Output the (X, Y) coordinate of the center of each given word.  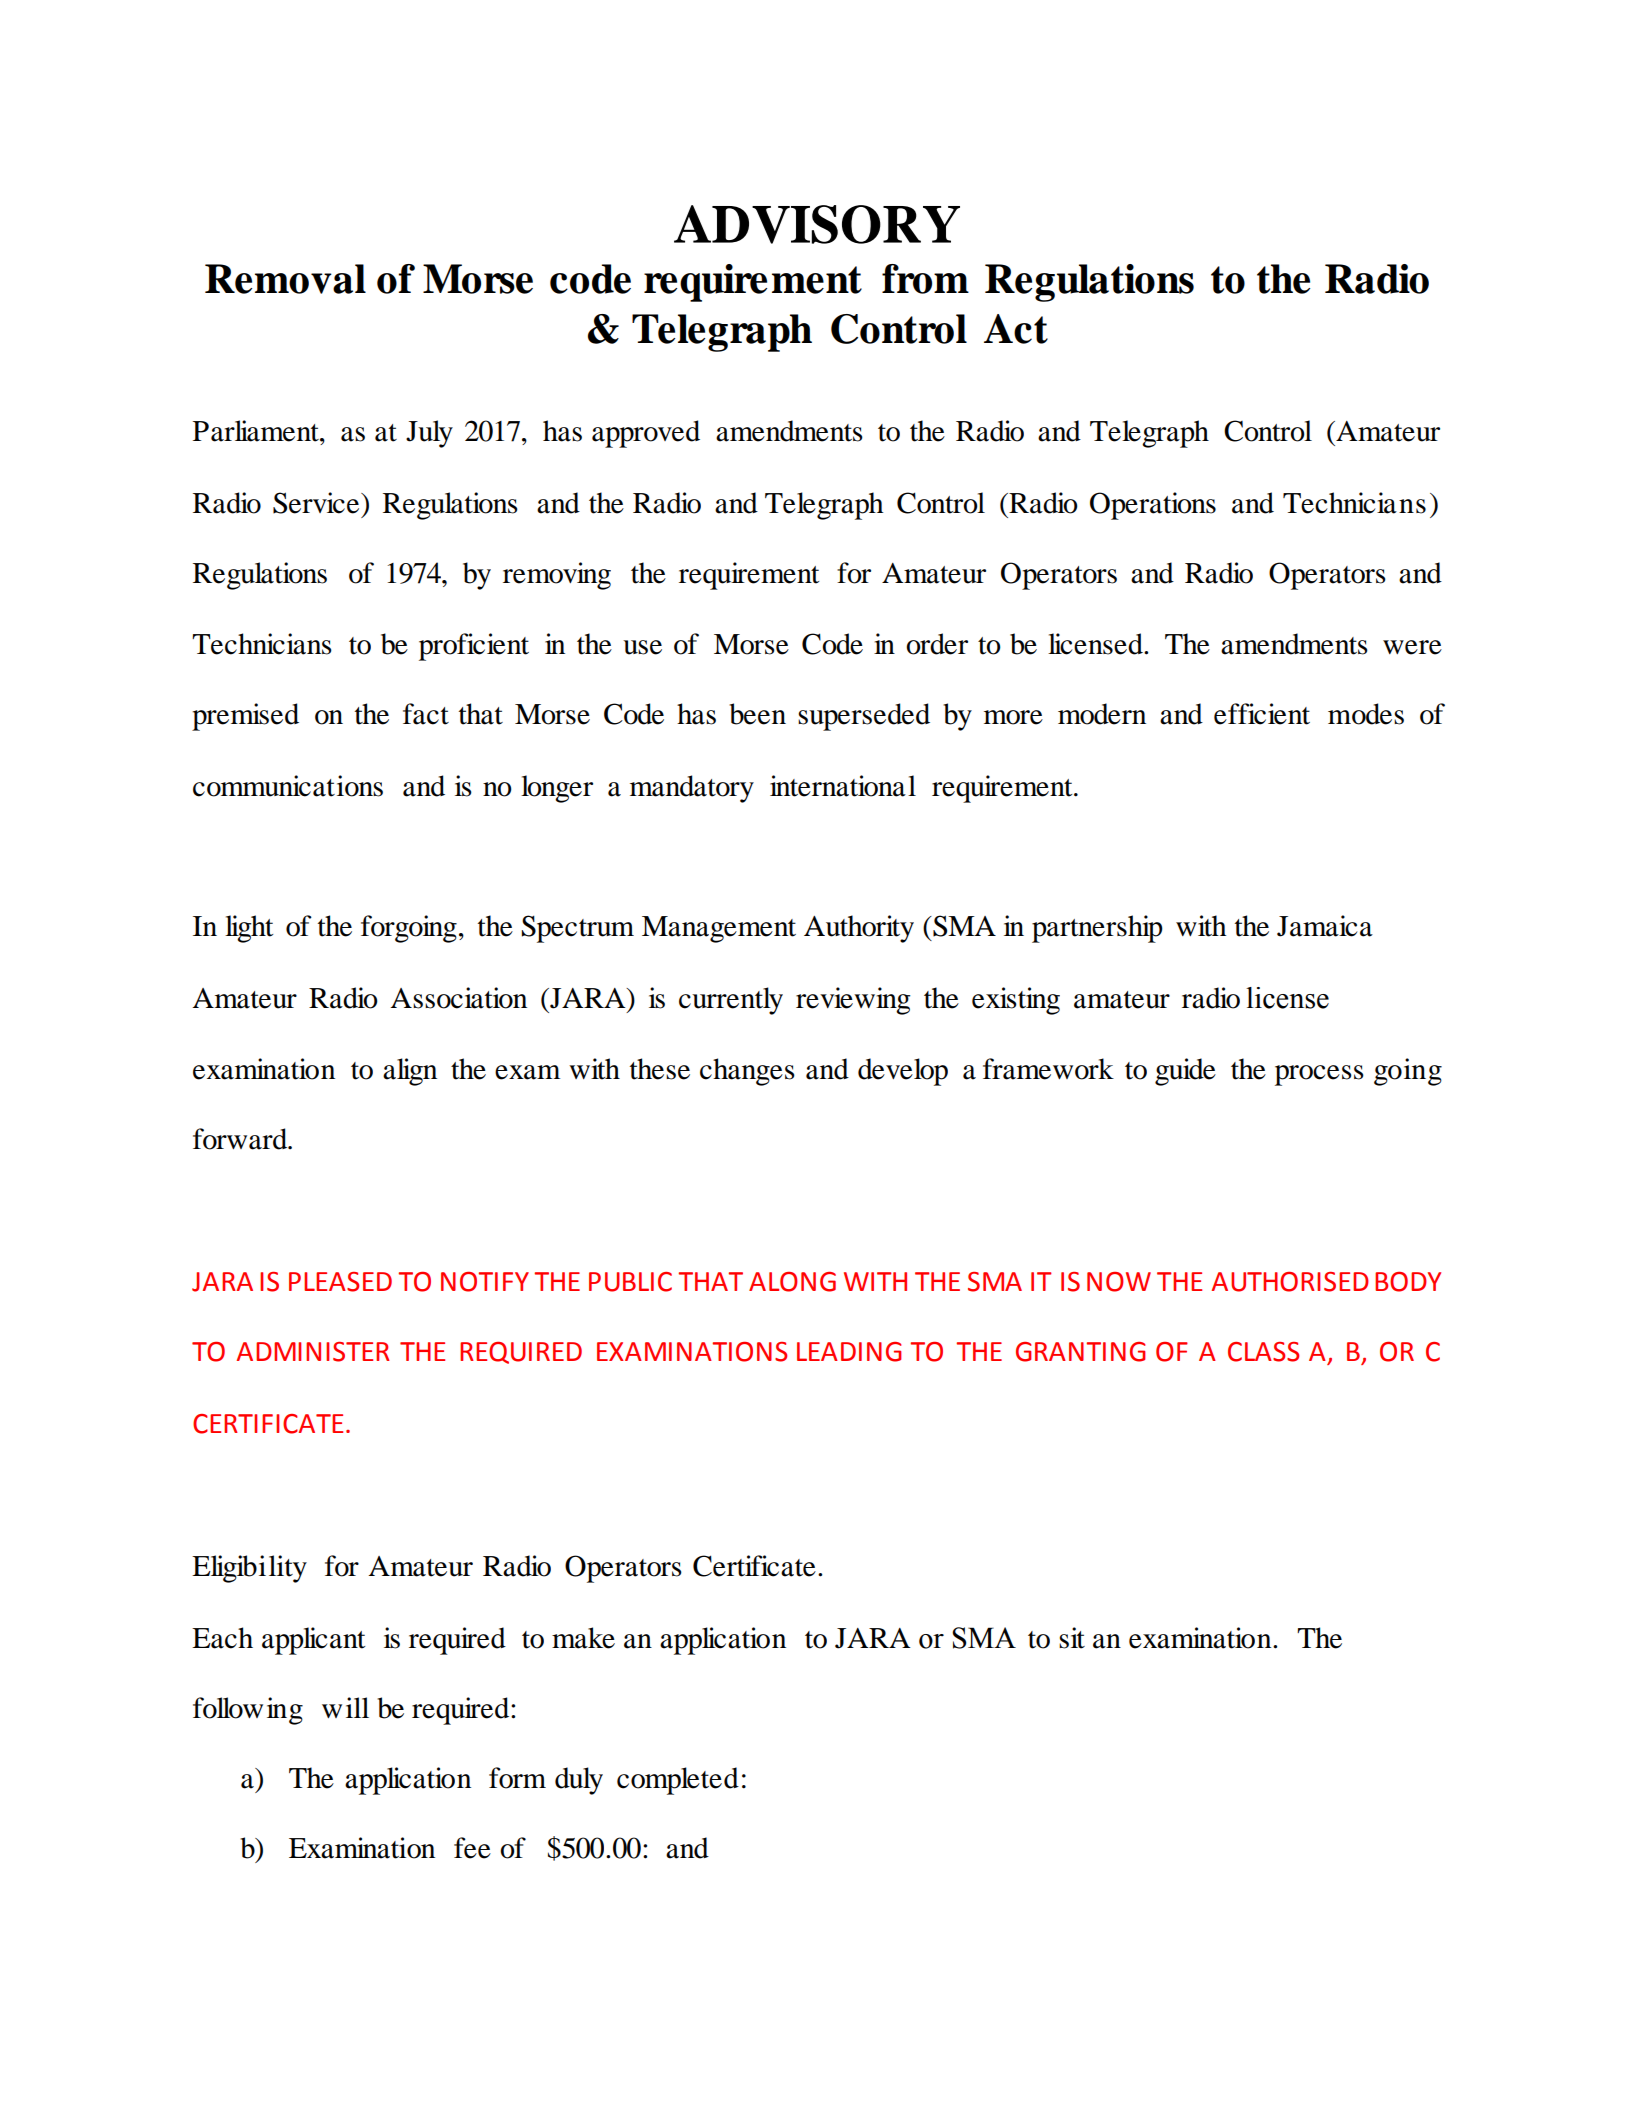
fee (472, 1848)
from (925, 279)
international (843, 786)
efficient (1262, 714)
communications (288, 786)
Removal (285, 279)
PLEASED (340, 1282)
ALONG (792, 1282)
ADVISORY (817, 224)
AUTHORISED (1290, 1282)
